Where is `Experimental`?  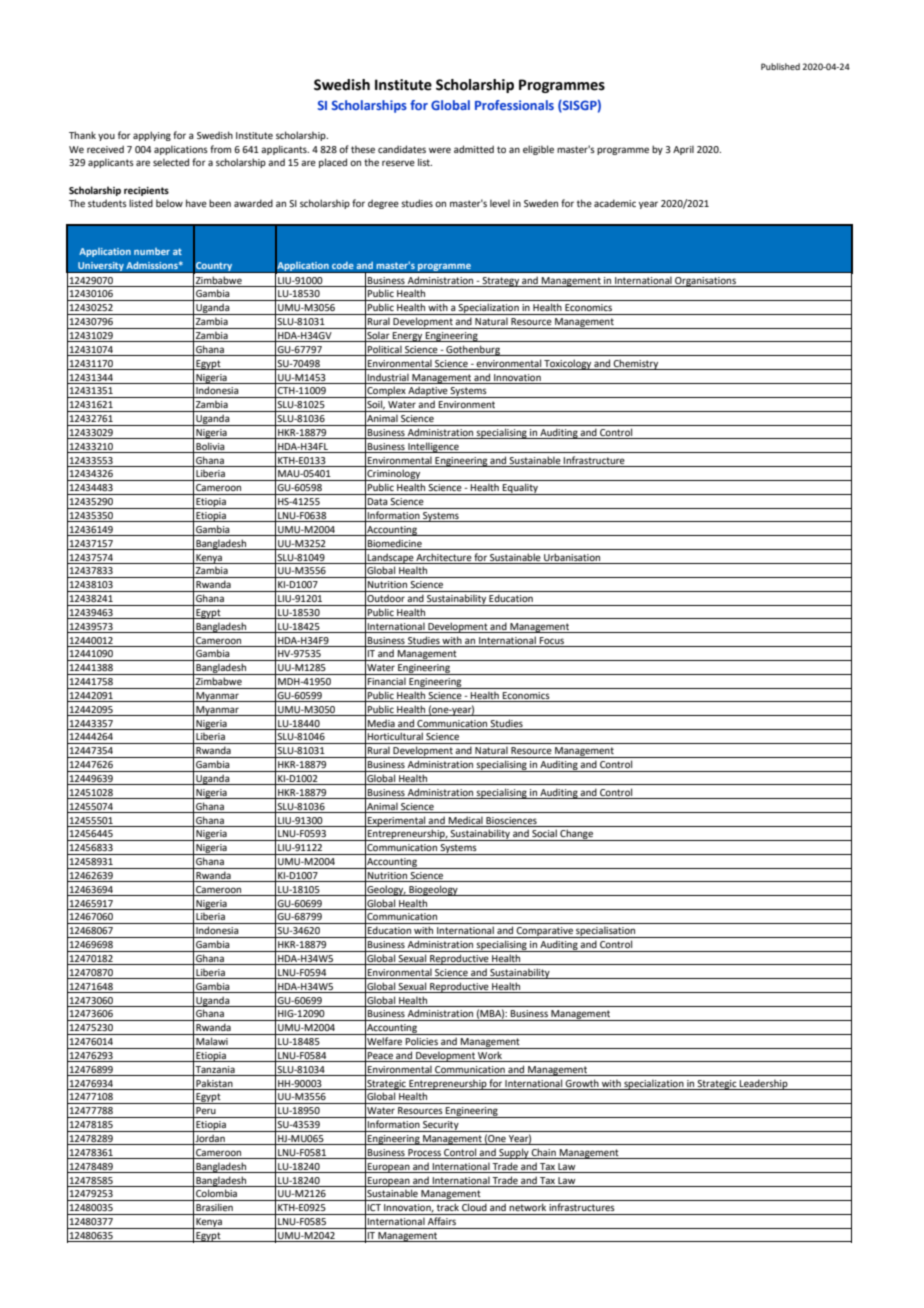
Experimental is located at coordinates (397, 821).
